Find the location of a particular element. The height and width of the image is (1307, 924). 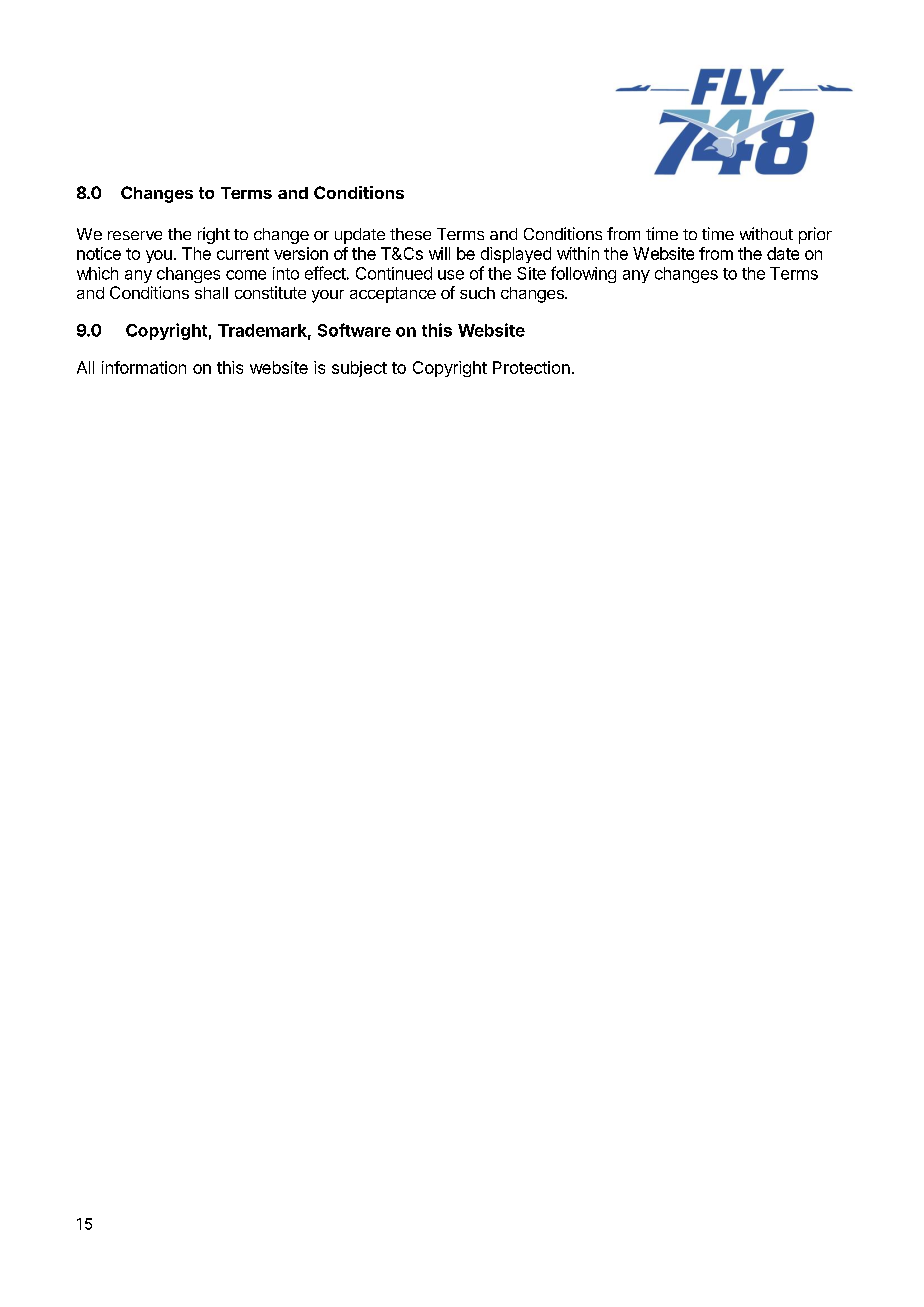

without is located at coordinates (766, 233).
